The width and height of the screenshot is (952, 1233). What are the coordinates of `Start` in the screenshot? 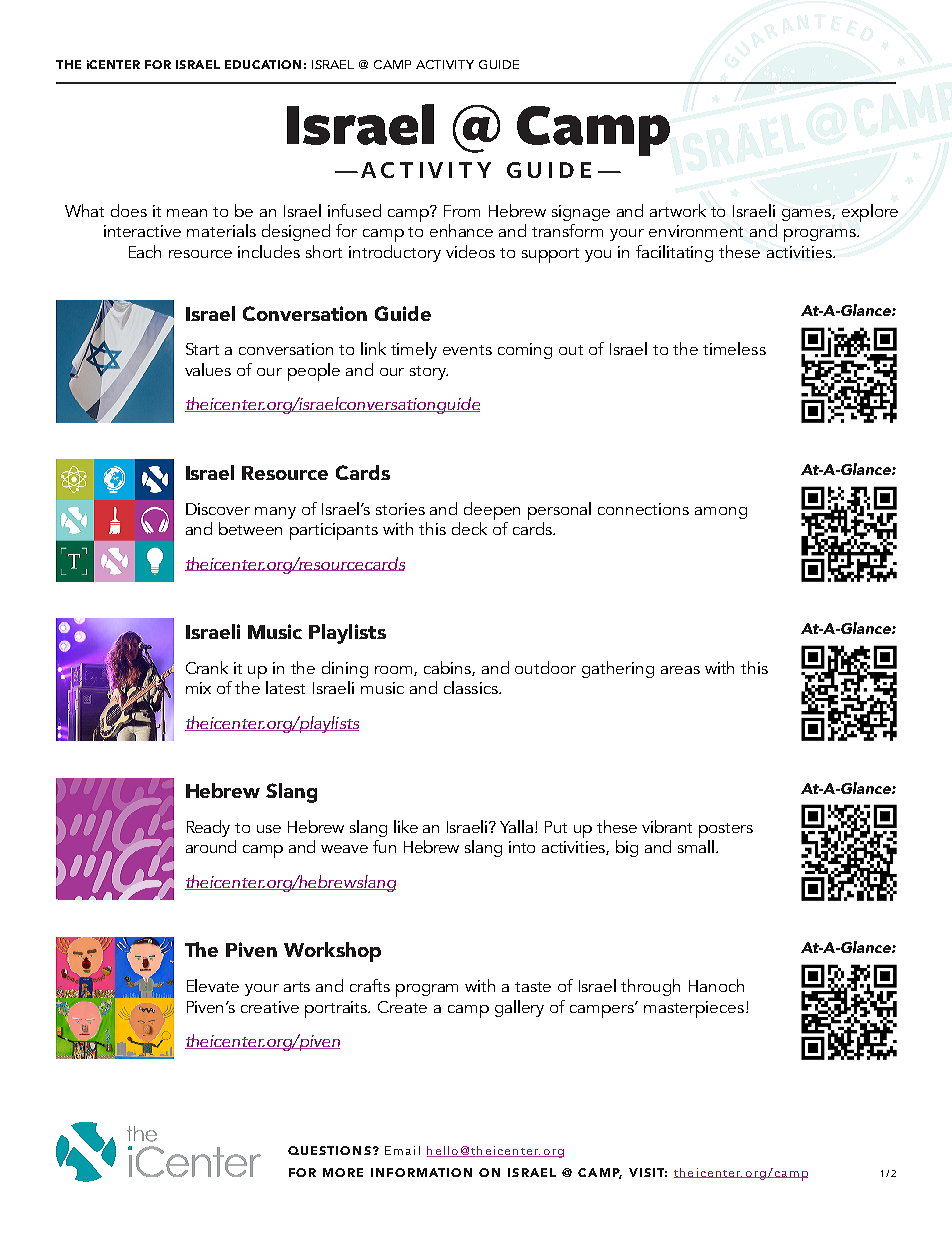 It's located at (202, 349).
